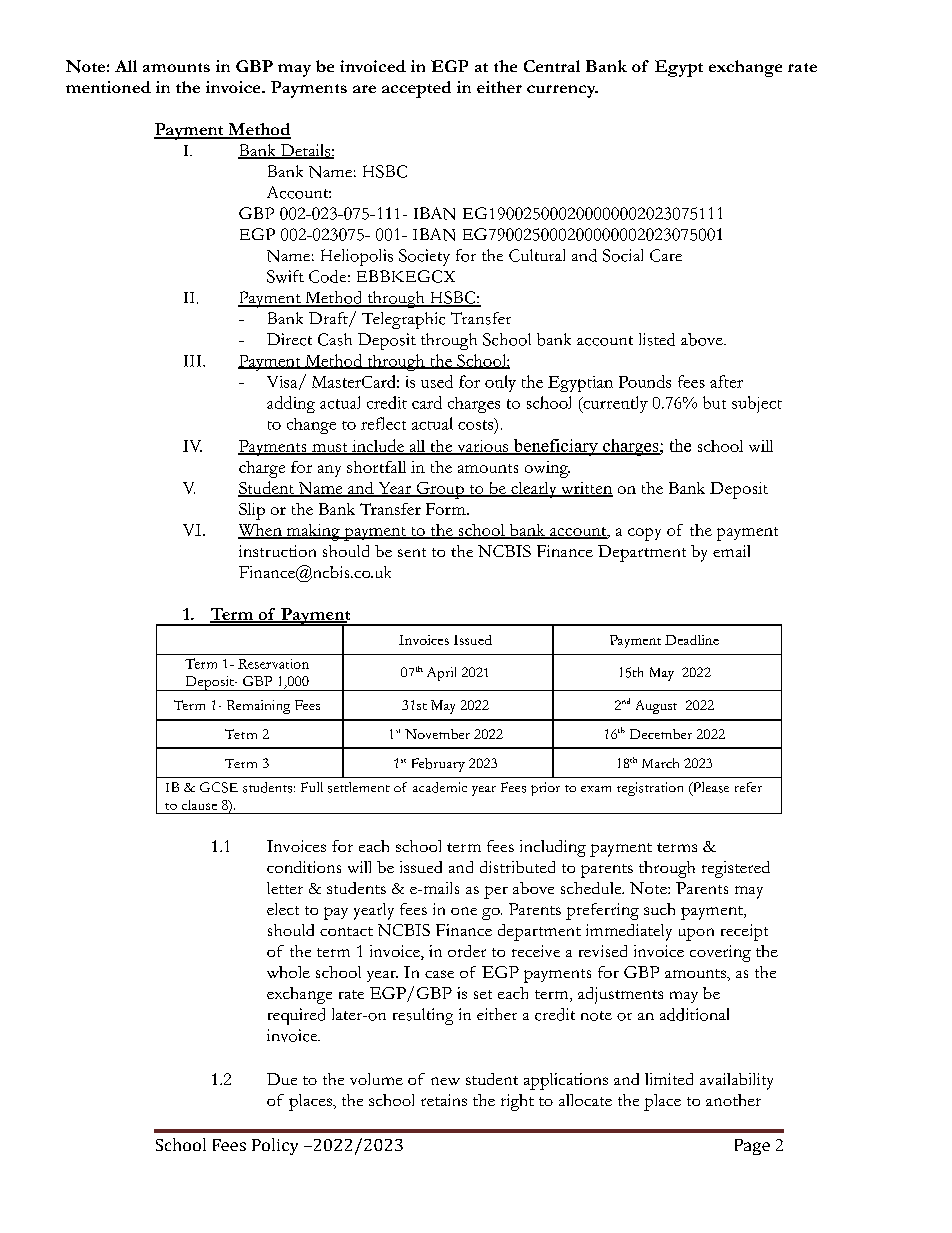 Image resolution: width=952 pixels, height=1233 pixels. Describe the element at coordinates (660, 763) in the page. I see `March` at that location.
